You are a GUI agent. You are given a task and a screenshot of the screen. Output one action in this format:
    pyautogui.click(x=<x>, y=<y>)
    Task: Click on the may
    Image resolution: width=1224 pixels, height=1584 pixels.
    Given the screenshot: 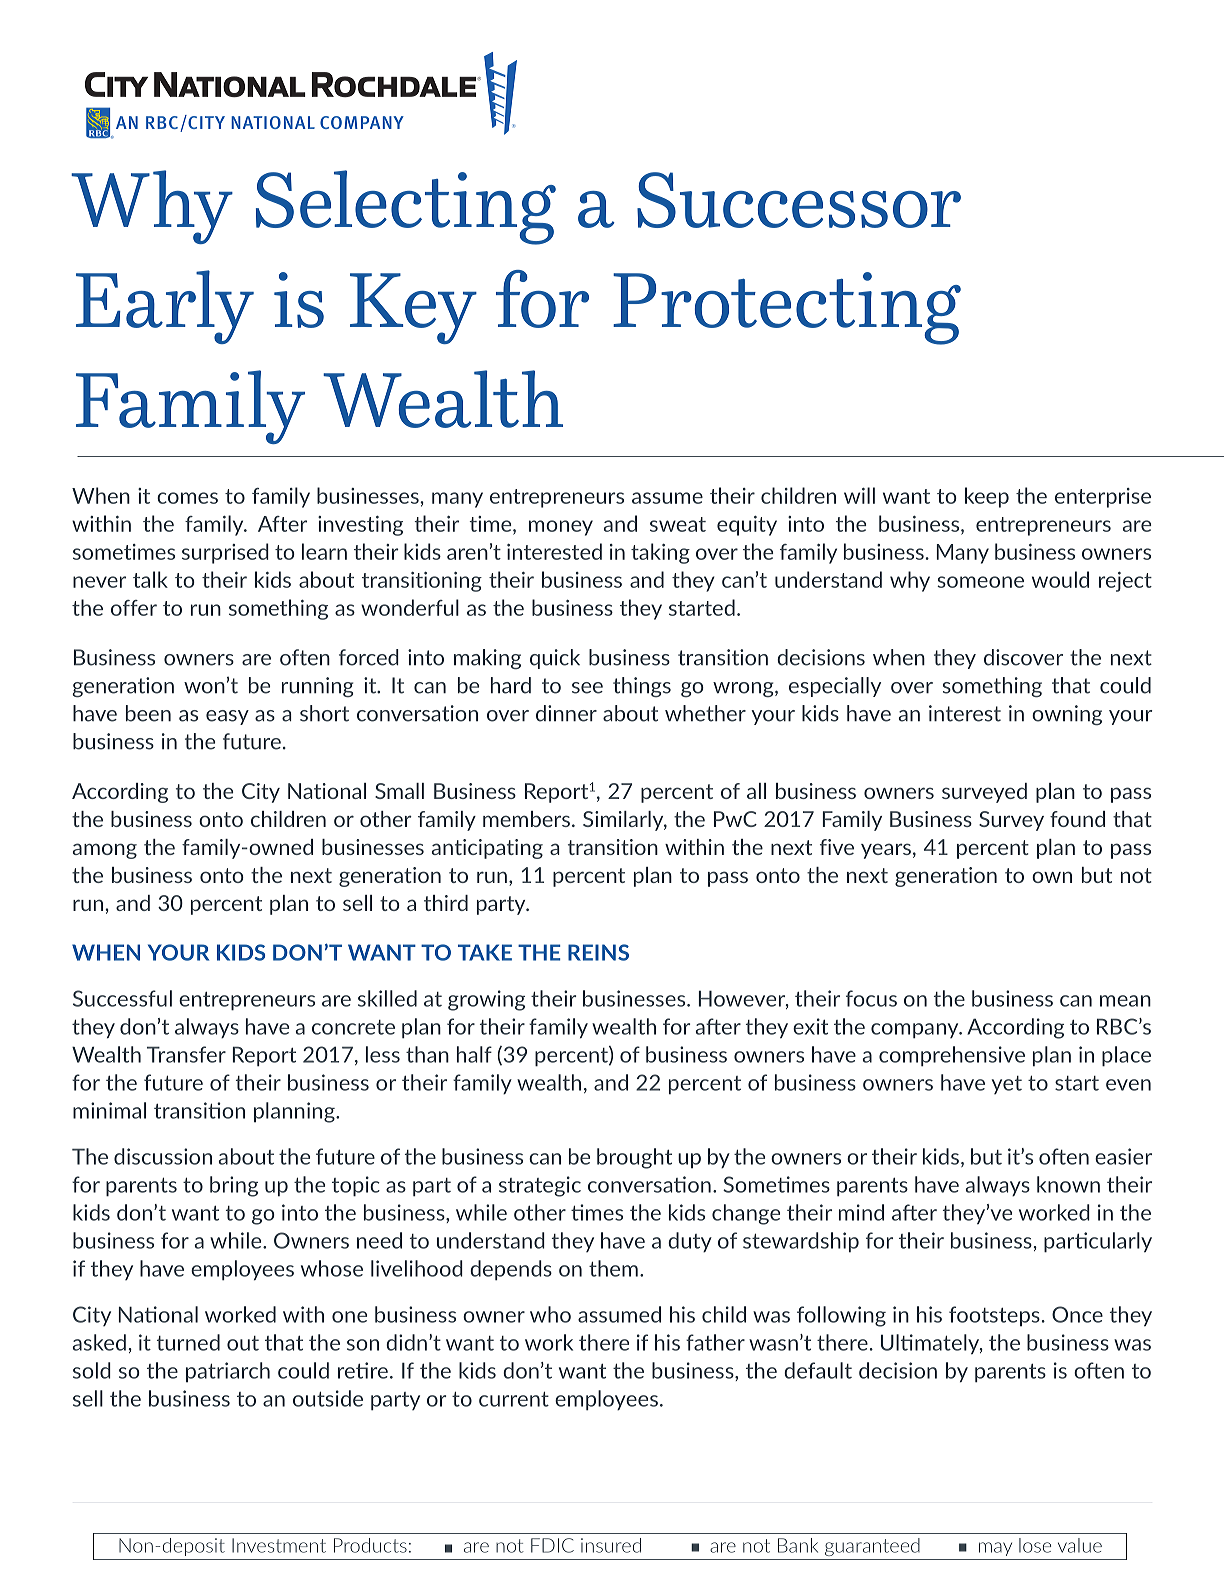 What is the action you would take?
    pyautogui.click(x=995, y=1549)
